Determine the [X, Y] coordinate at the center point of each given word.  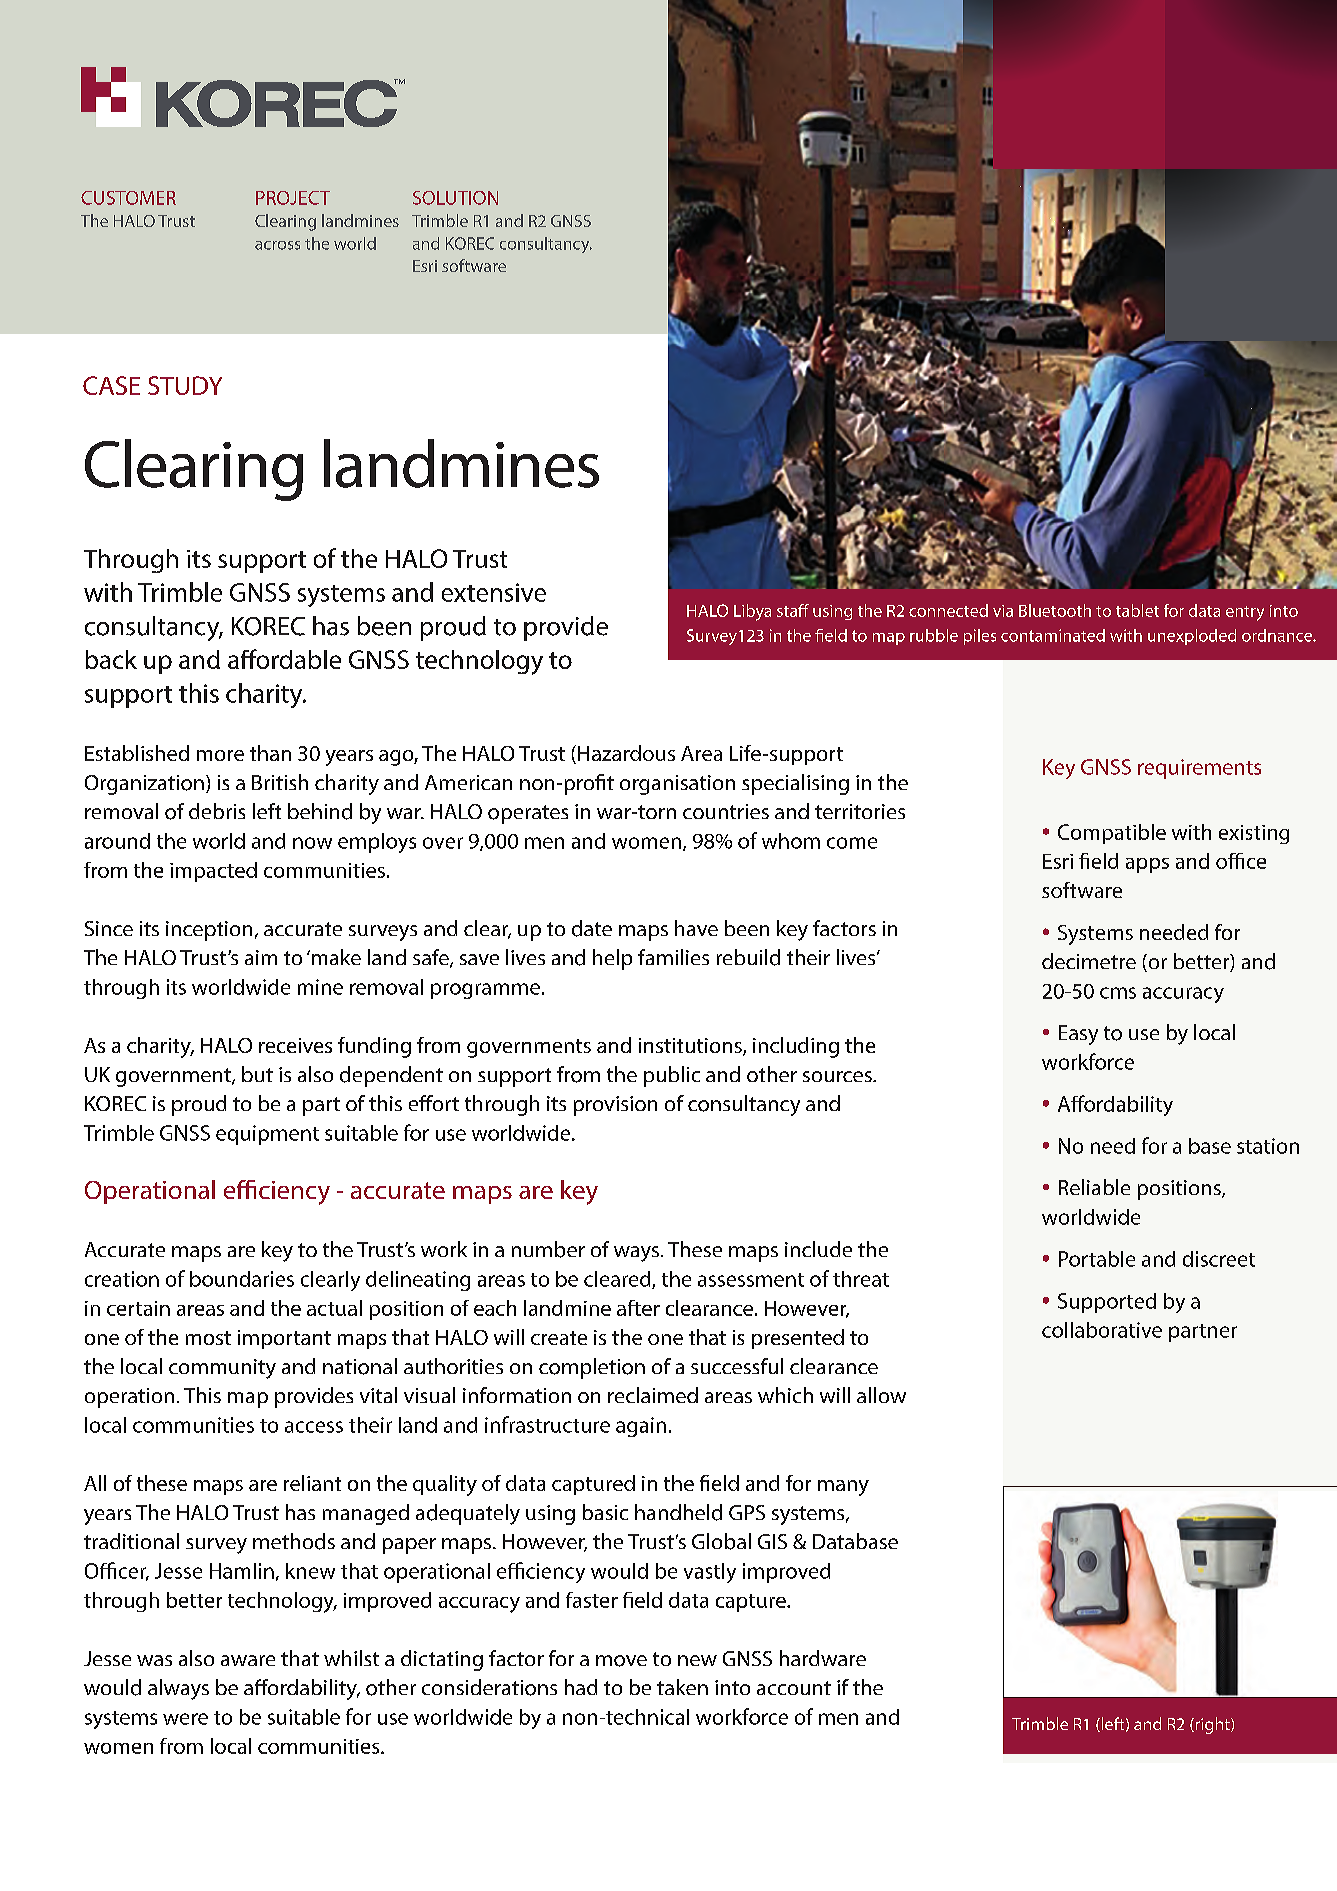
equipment [267, 1135]
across [277, 245]
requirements [1199, 769]
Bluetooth [1055, 610]
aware [248, 1660]
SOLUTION [455, 198]
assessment [751, 1280]
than [270, 753]
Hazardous [626, 753]
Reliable [1094, 1187]
